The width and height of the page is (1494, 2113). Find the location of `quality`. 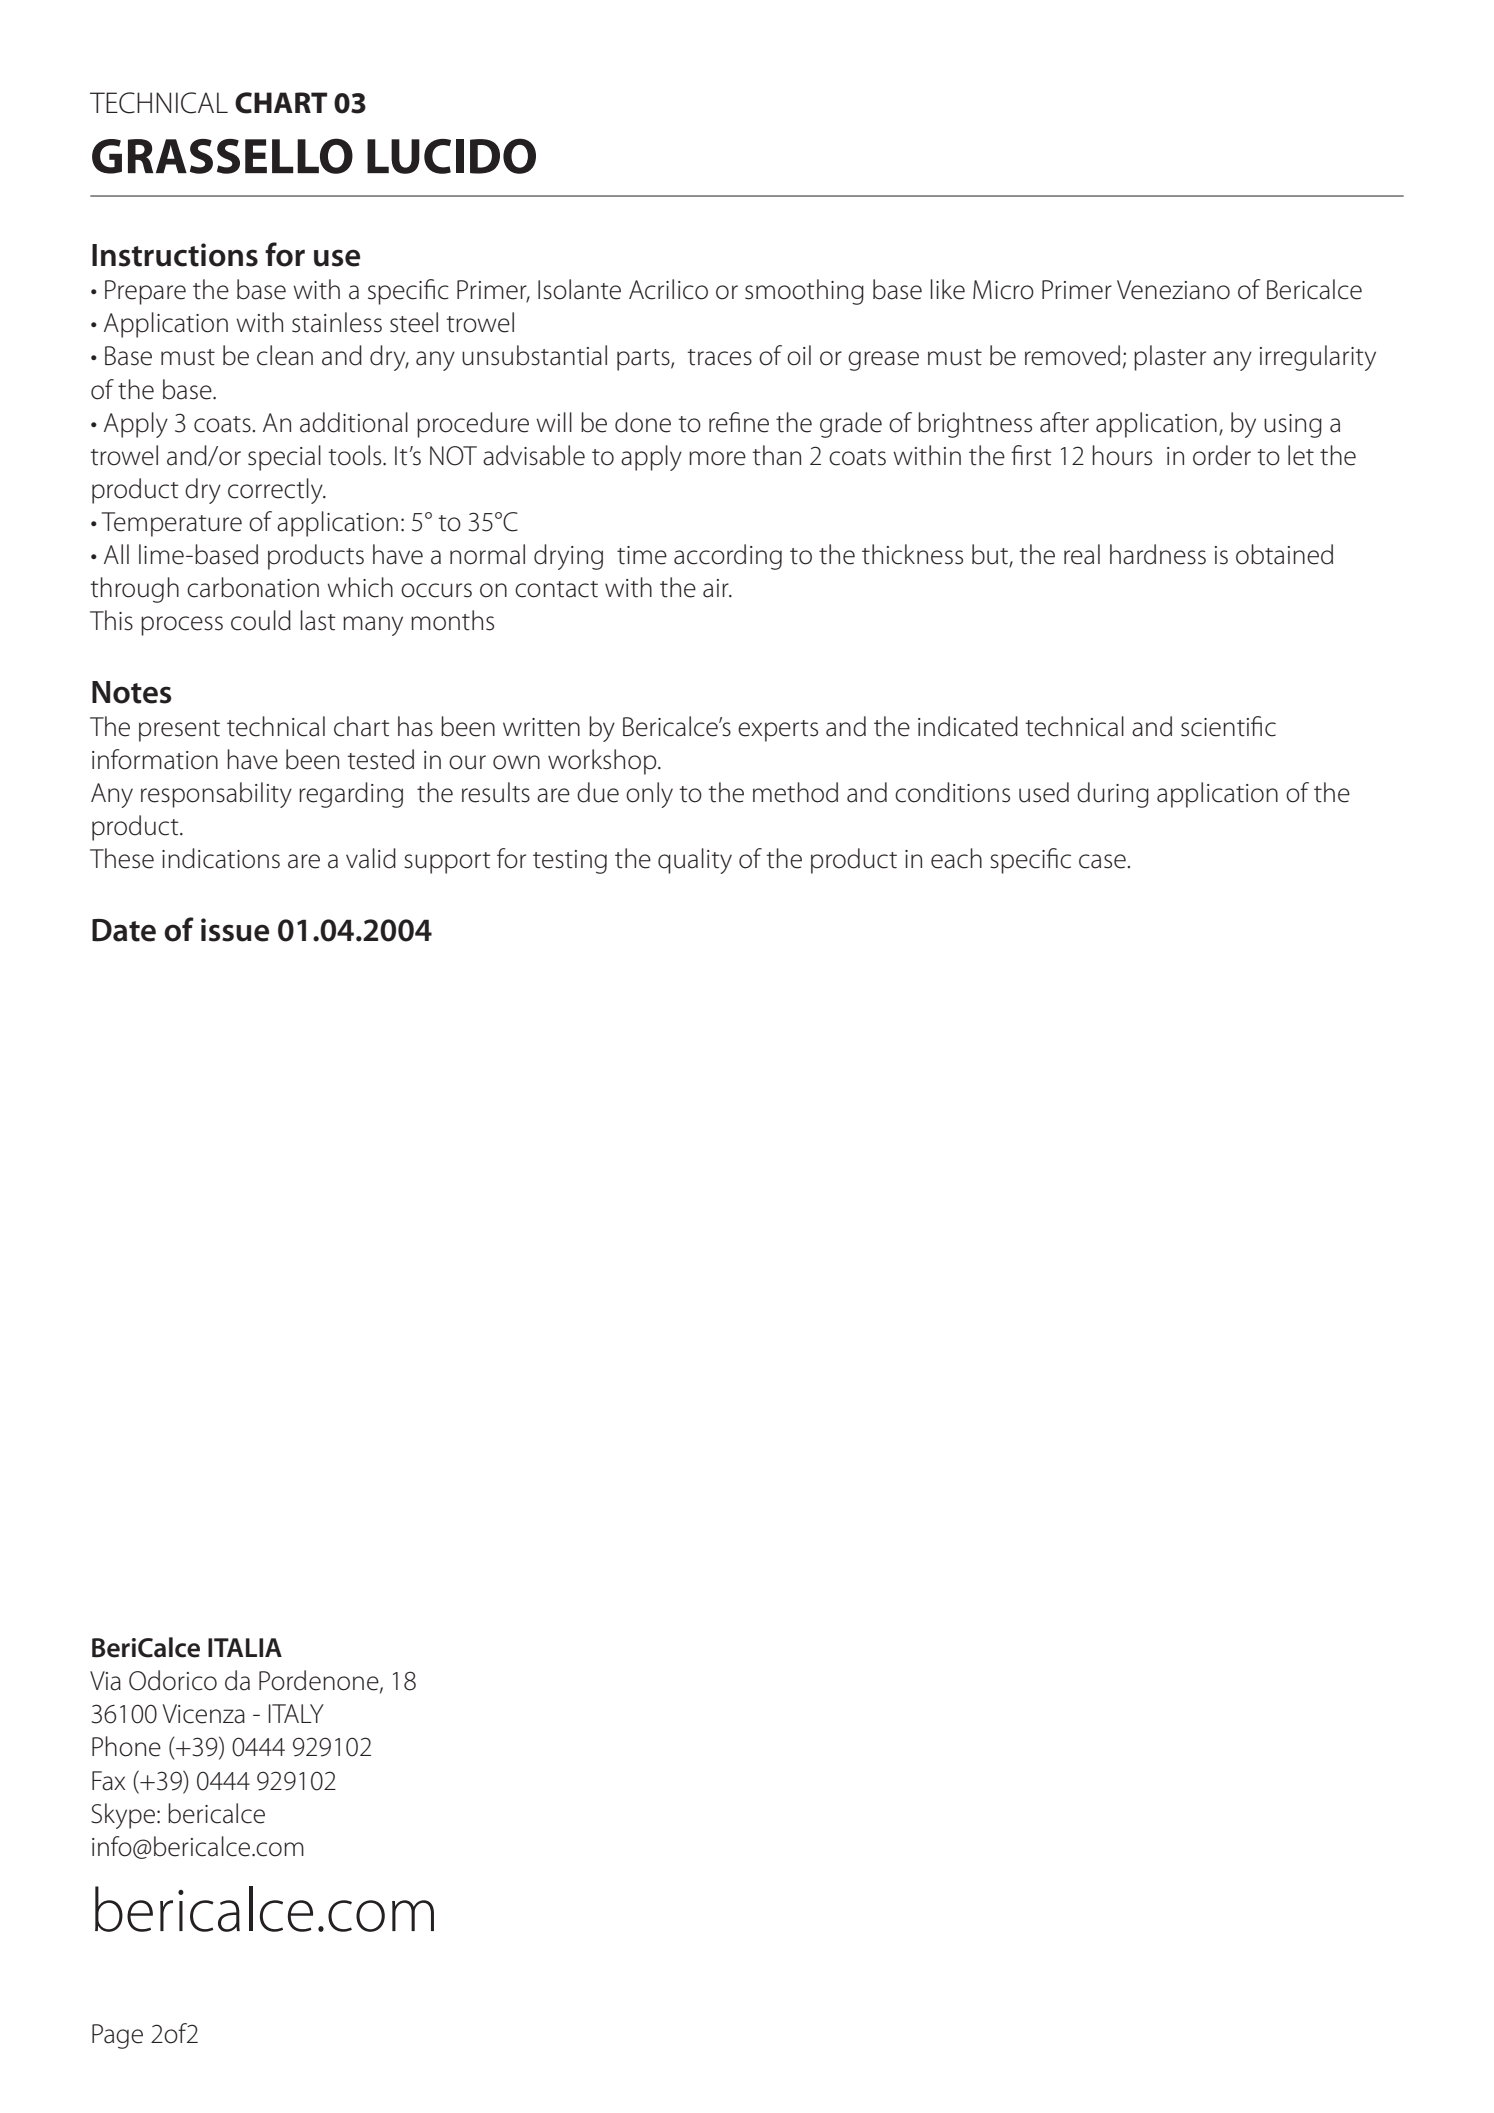

quality is located at coordinates (695, 861).
